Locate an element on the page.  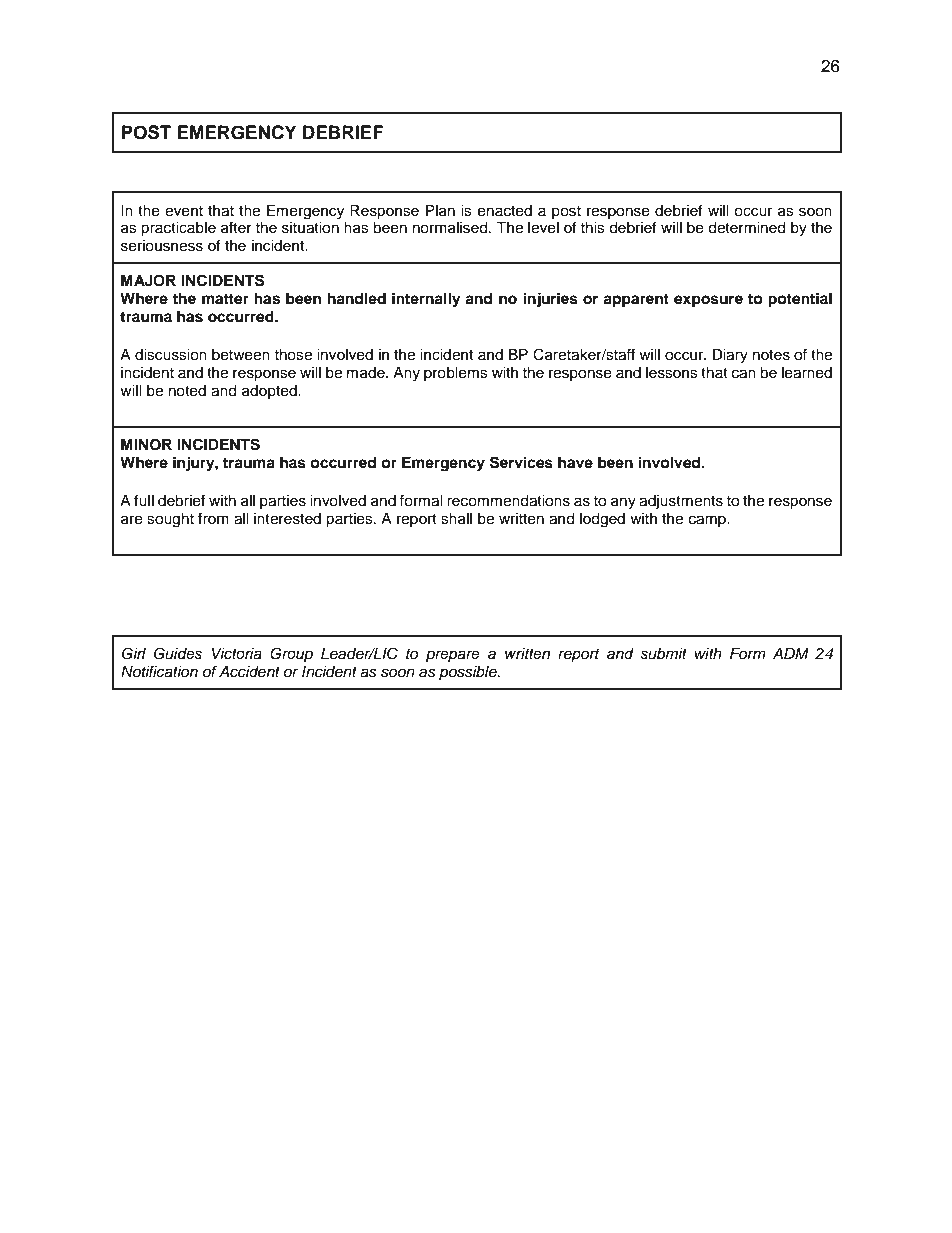
normalised is located at coordinates (451, 228).
